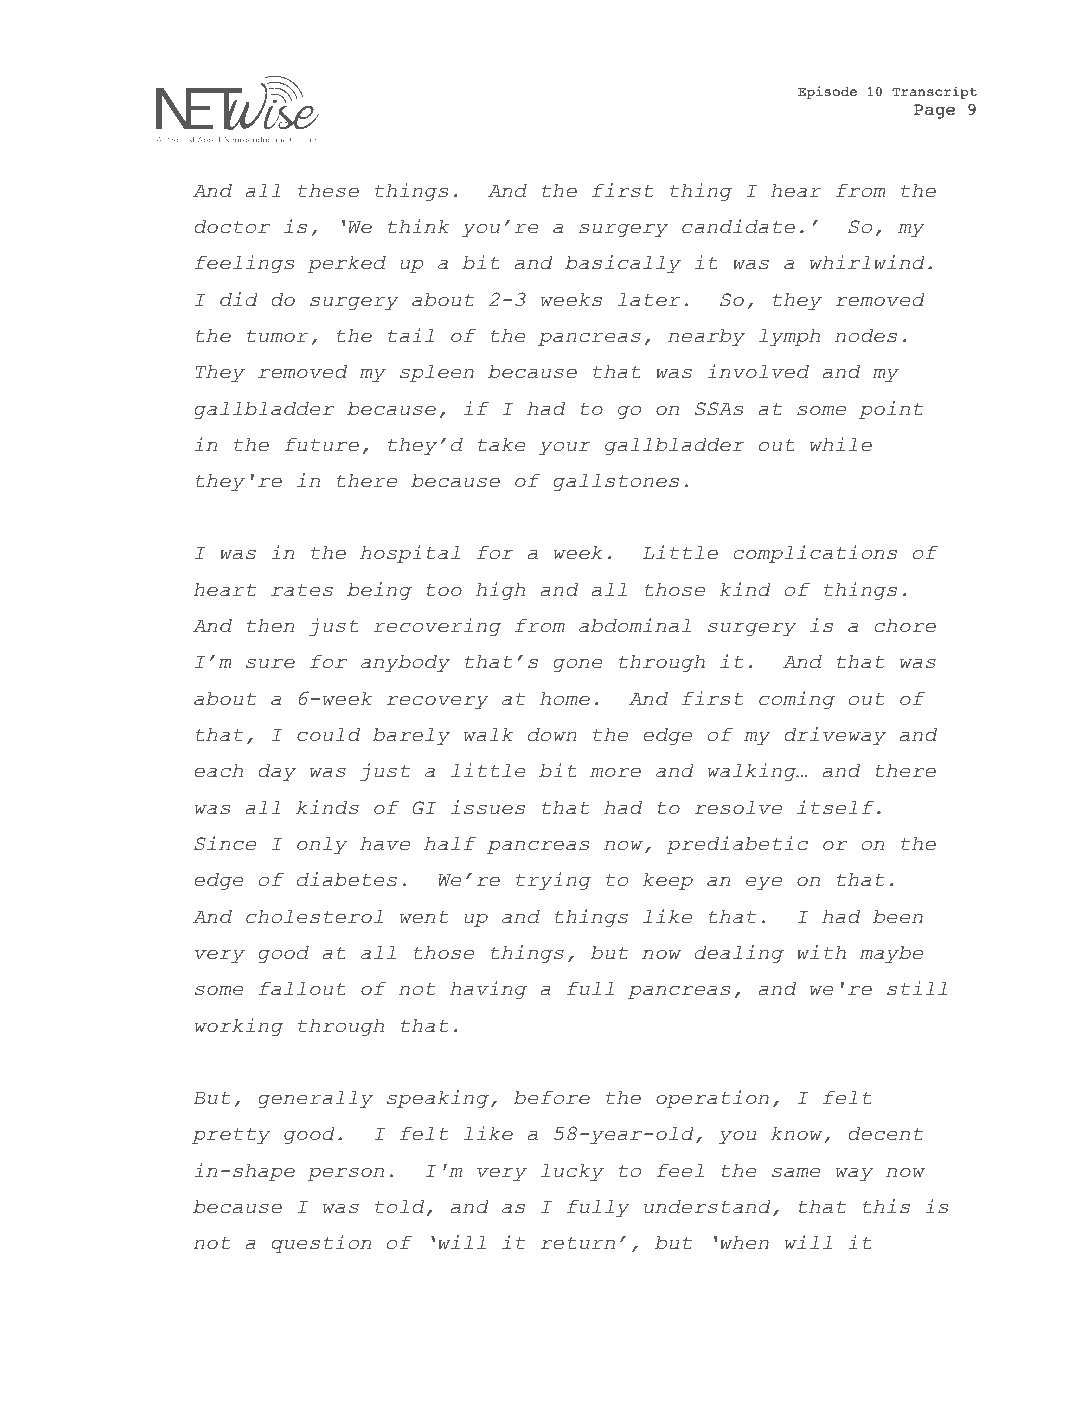  Describe the element at coordinates (321, 1244) in the document. I see `question` at that location.
